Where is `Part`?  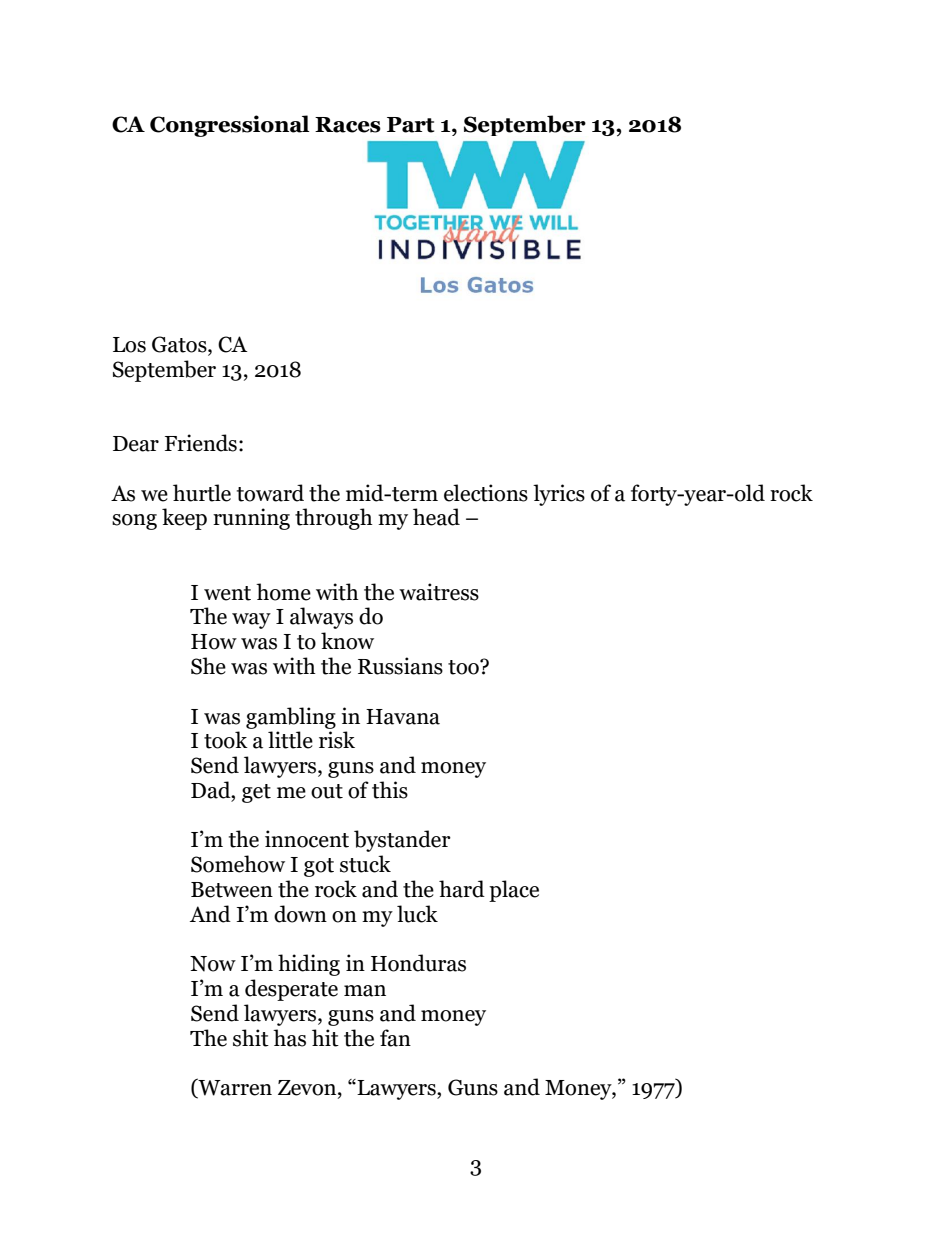 Part is located at coordinates (410, 125).
